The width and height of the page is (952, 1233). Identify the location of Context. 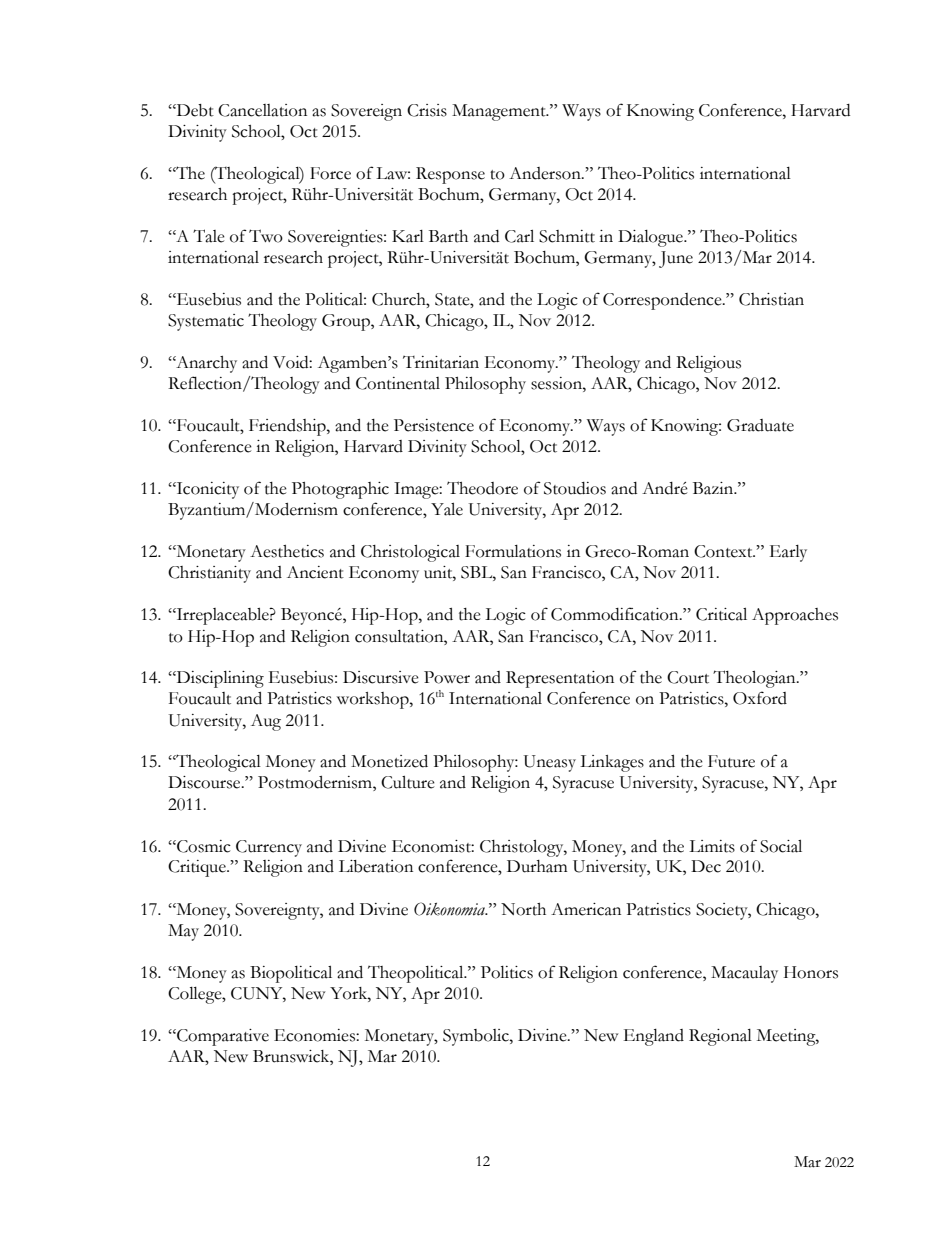
(724, 551).
